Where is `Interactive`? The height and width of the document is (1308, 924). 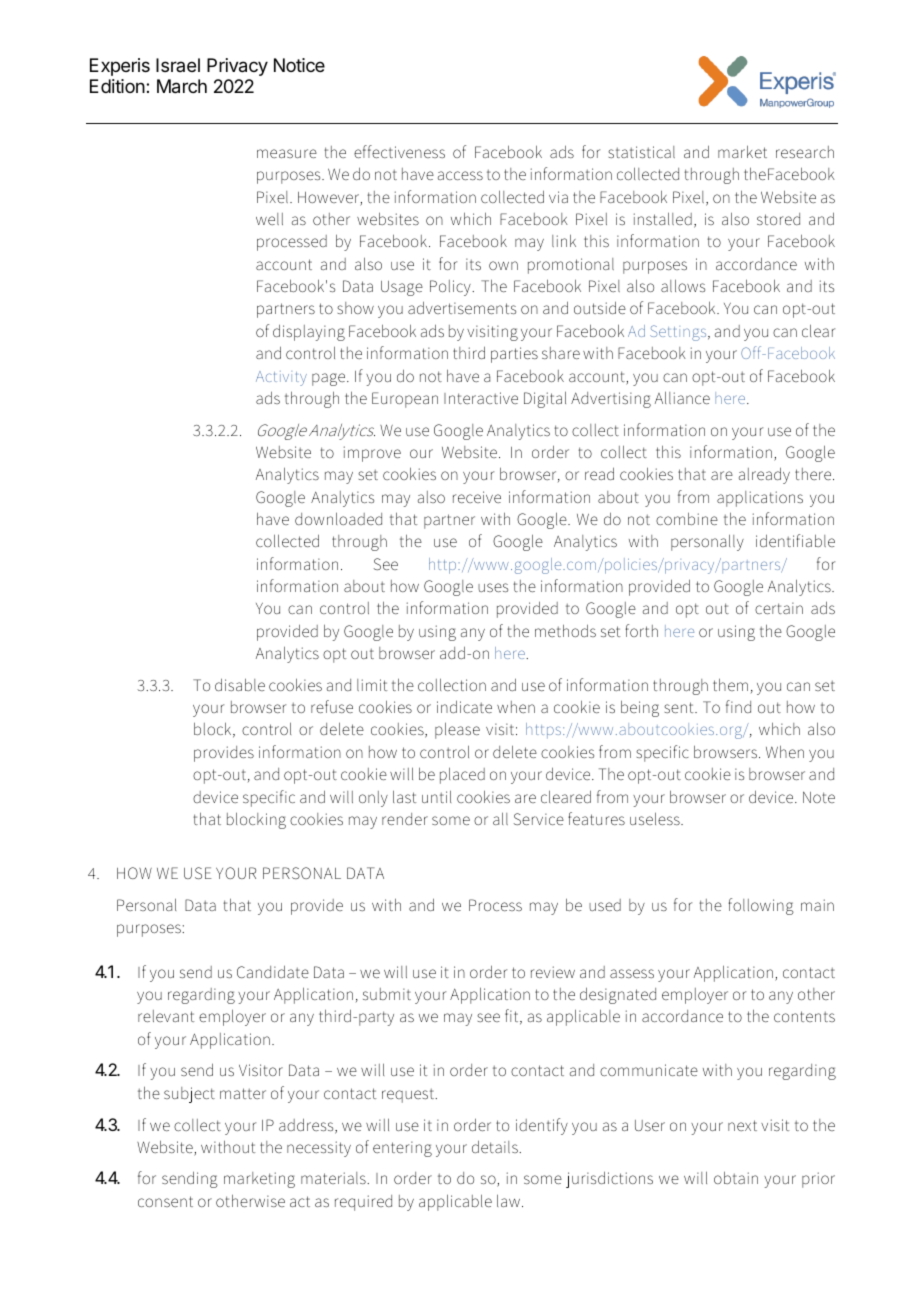 Interactive is located at coordinates (481, 398).
